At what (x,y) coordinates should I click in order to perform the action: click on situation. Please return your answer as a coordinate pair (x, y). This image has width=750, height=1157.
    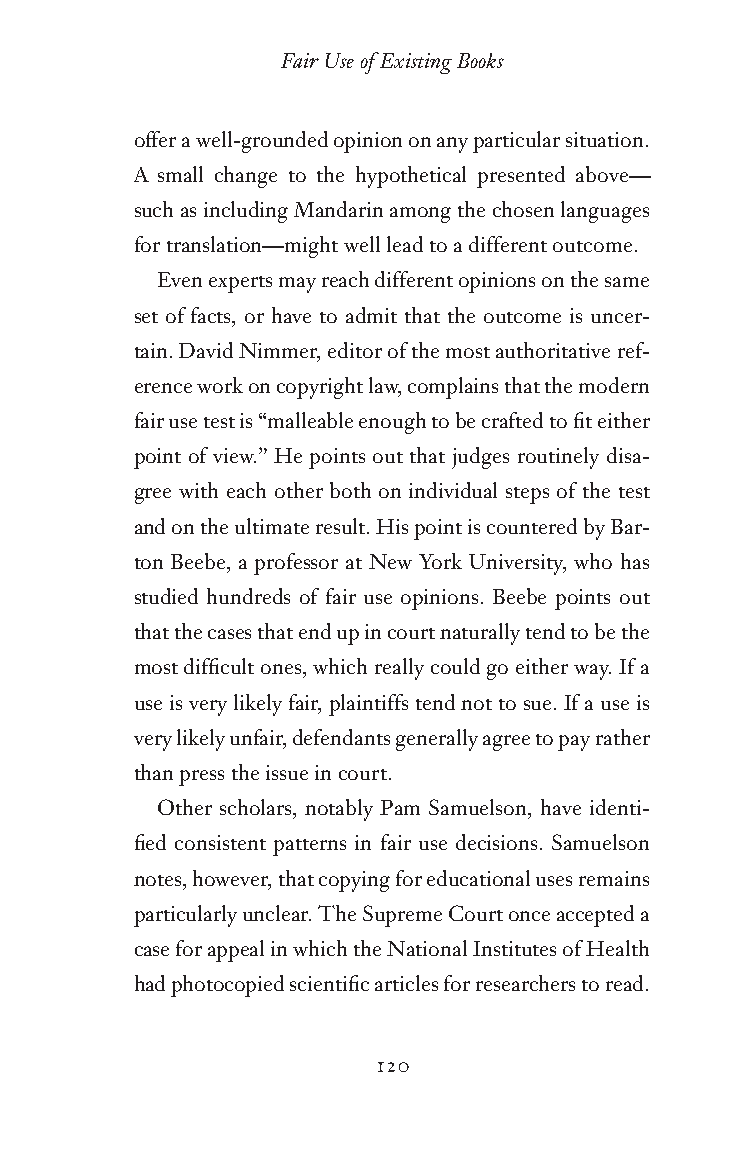
    Looking at the image, I should click on (606, 139).
